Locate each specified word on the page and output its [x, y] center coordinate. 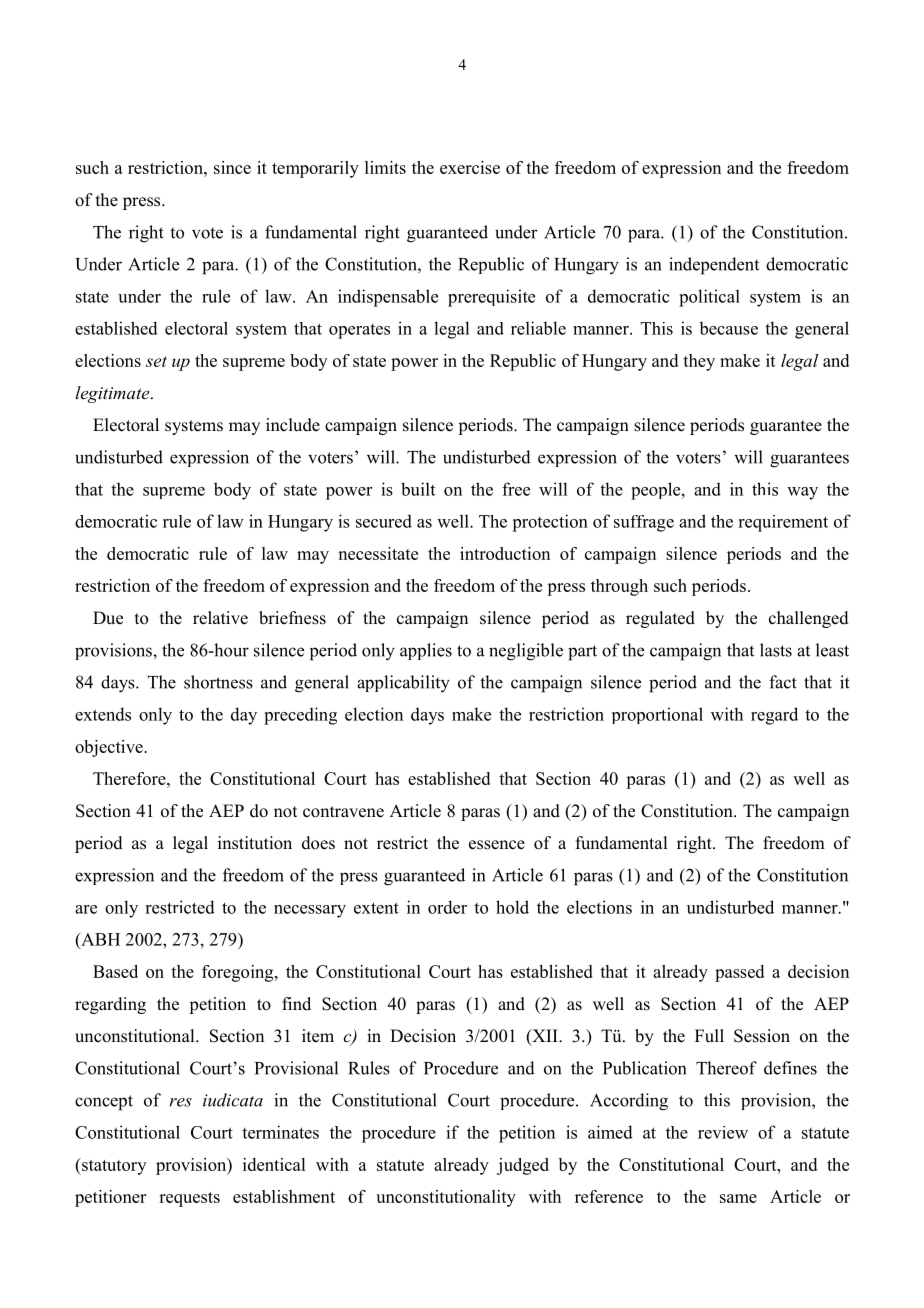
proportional [657, 715]
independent [714, 266]
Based [115, 971]
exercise [470, 167]
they [699, 362]
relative [220, 618]
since [232, 167]
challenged [809, 619]
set [156, 361]
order [447, 907]
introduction [505, 553]
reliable [538, 328]
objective [110, 748]
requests [189, 1199]
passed [739, 973]
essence [497, 845]
